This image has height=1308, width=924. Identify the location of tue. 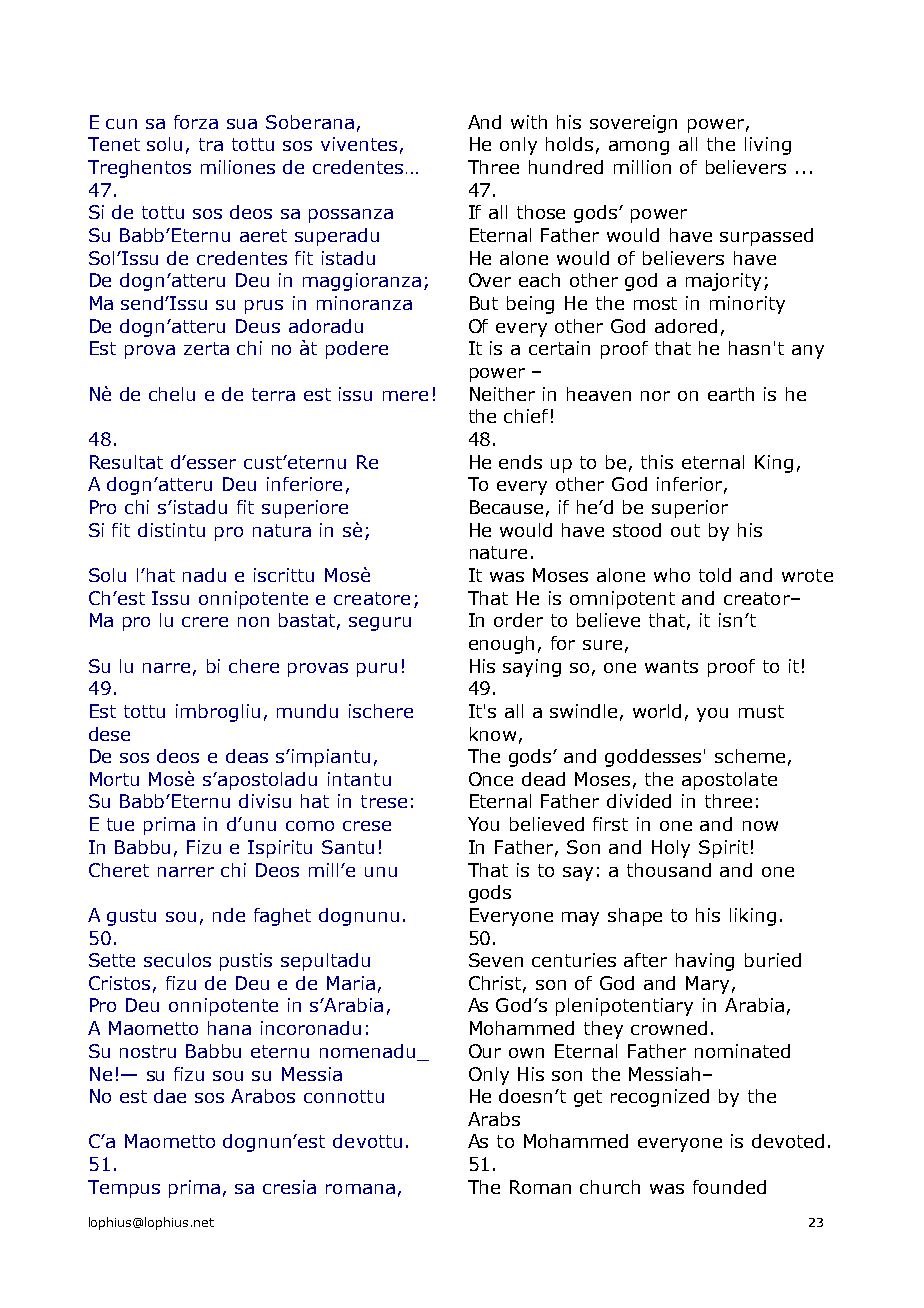
(120, 824).
